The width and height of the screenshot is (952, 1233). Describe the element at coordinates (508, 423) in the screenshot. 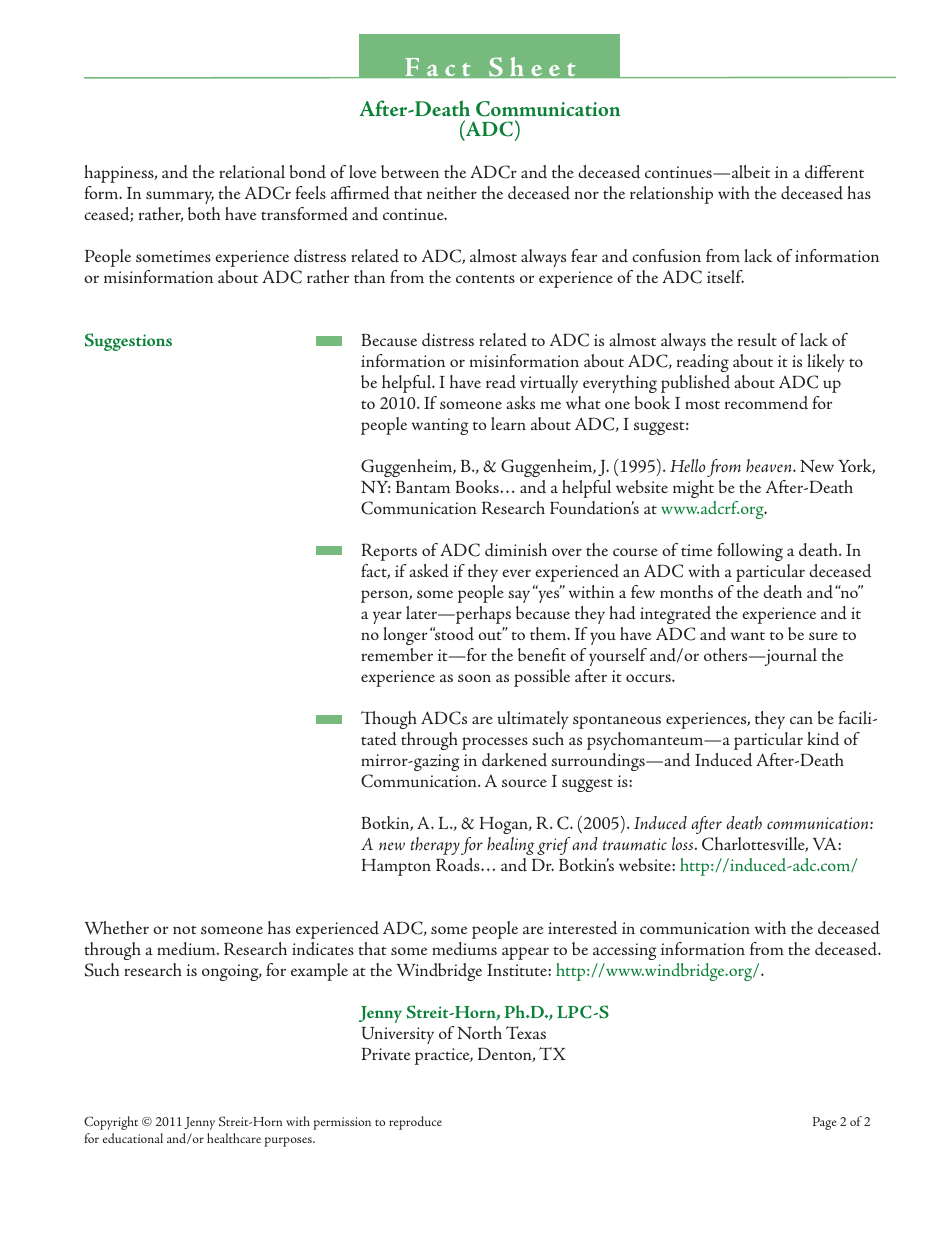

I see `learn` at that location.
